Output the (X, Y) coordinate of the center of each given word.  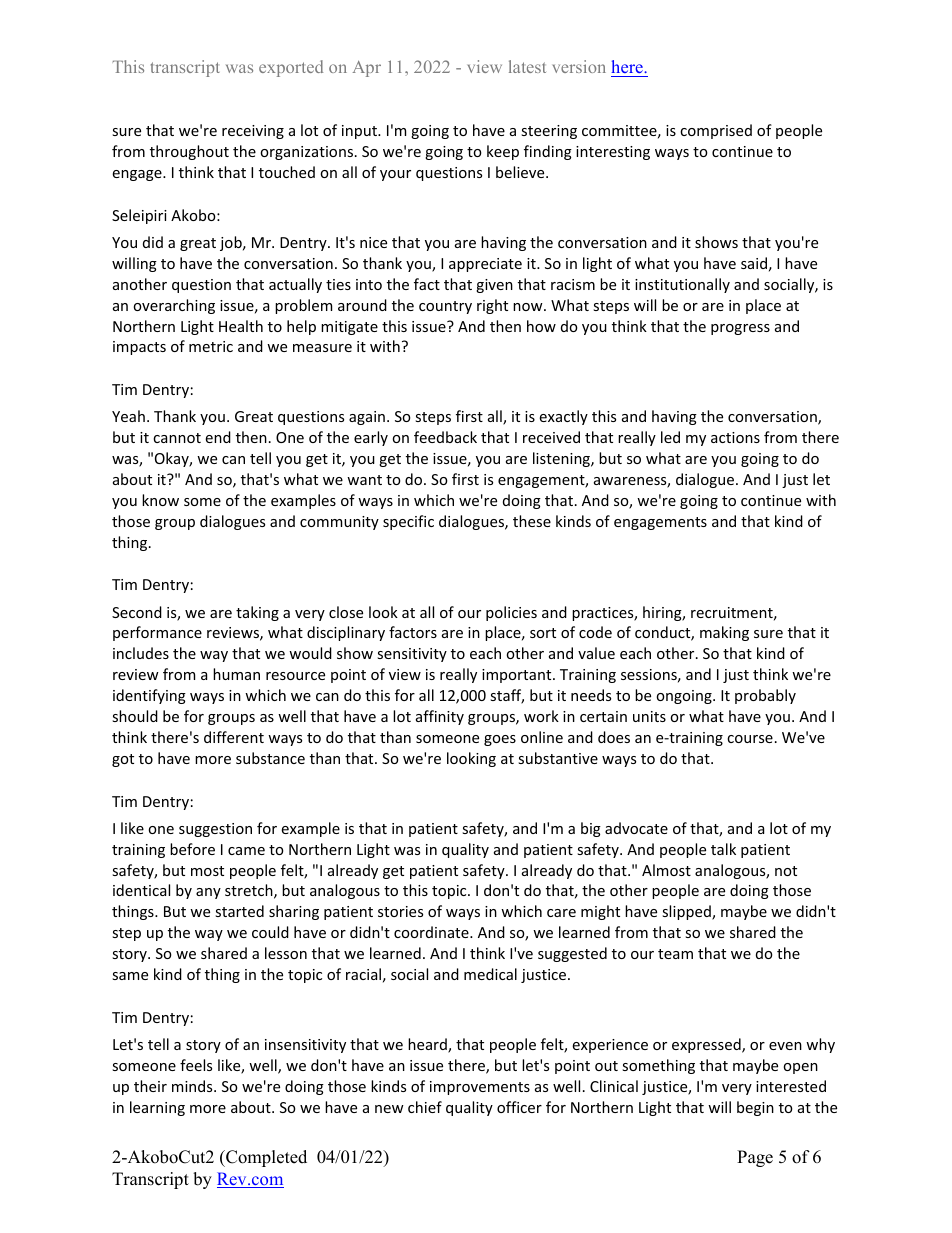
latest (527, 66)
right (492, 306)
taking (257, 613)
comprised (716, 131)
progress (740, 329)
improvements (480, 1088)
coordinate (432, 932)
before (192, 849)
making (724, 633)
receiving (253, 132)
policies (511, 613)
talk (723, 849)
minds (193, 1086)
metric (211, 346)
